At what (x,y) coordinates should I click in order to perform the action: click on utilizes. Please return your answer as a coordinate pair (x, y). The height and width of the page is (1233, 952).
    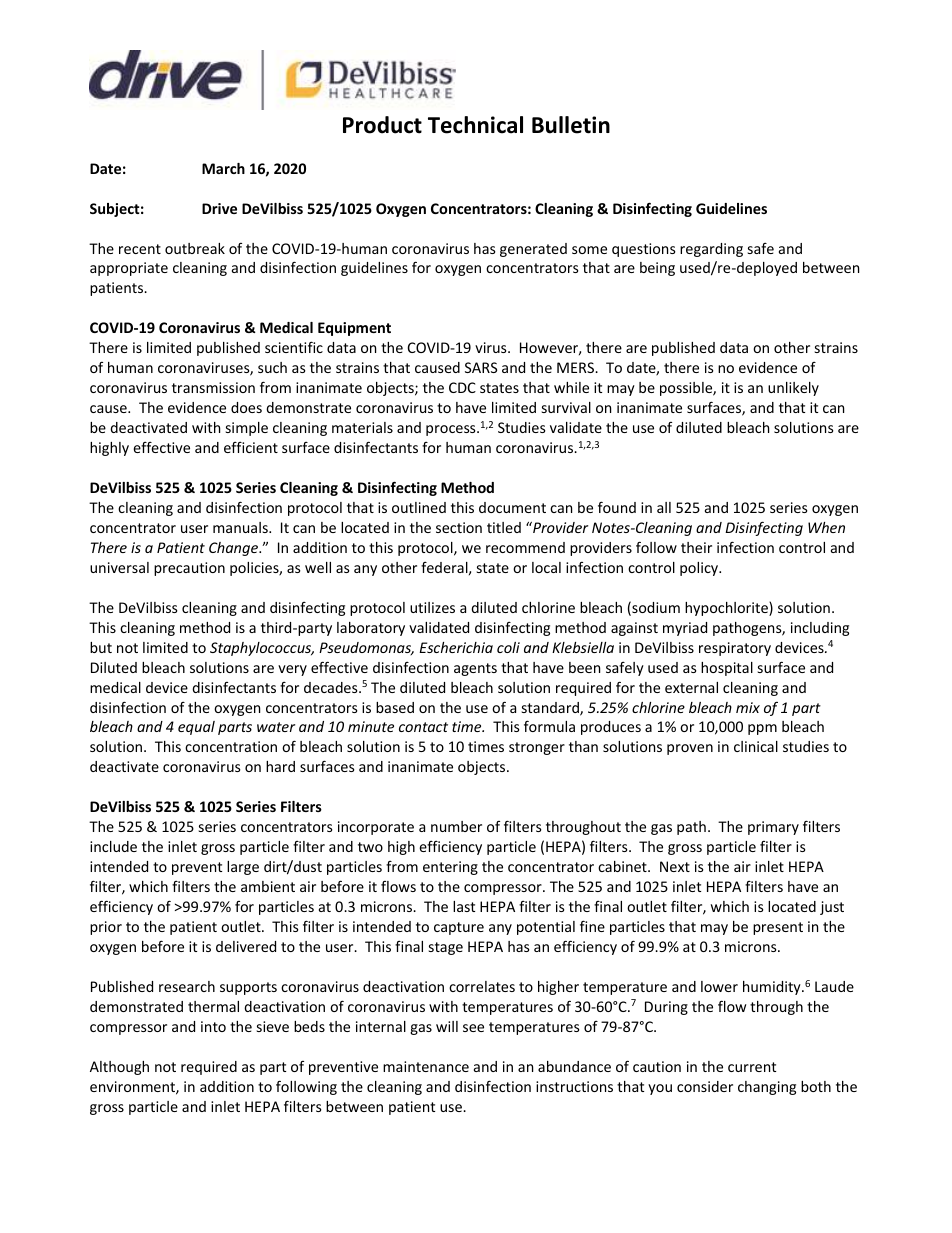
    Looking at the image, I should click on (432, 607).
